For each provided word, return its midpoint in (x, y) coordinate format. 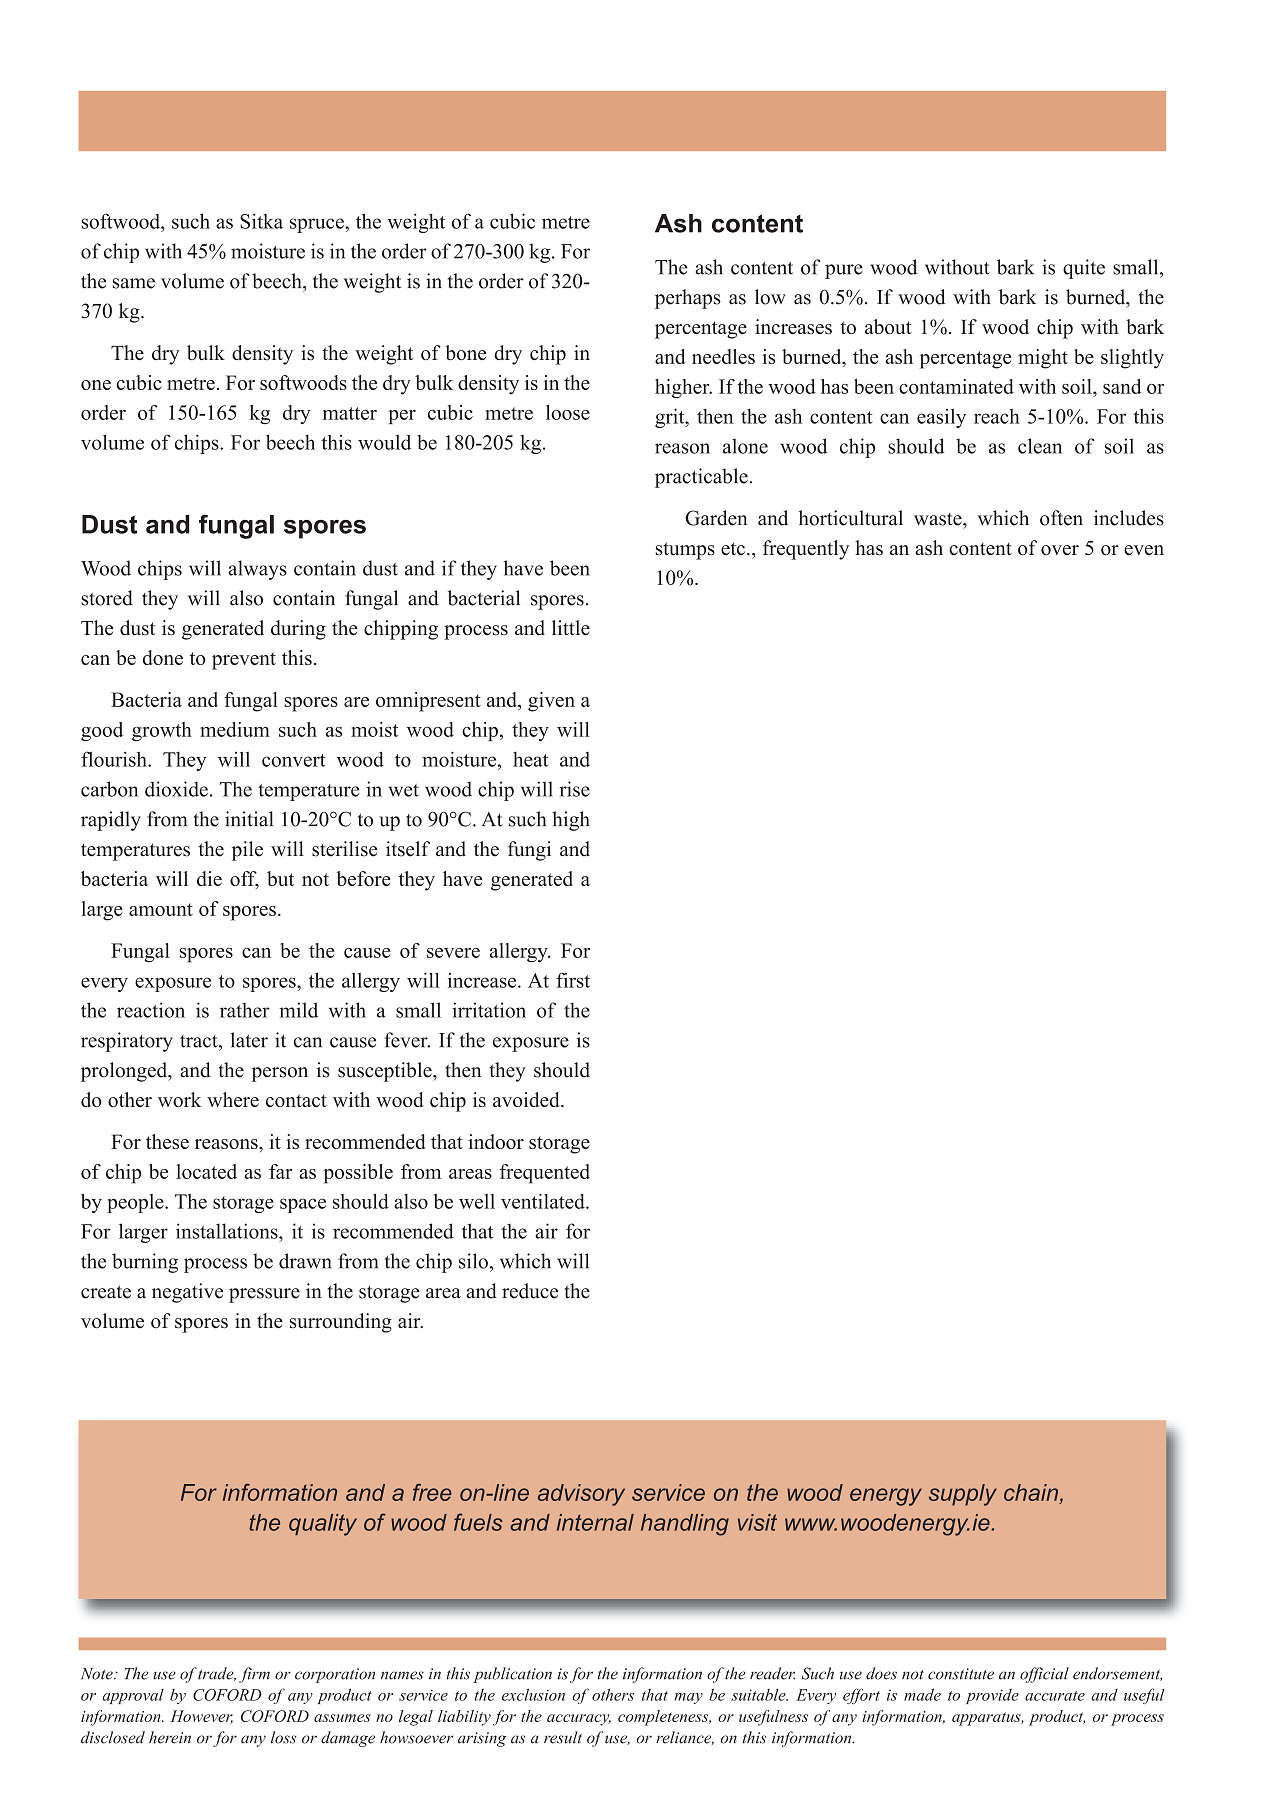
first (573, 980)
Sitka (261, 221)
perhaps (688, 299)
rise (574, 789)
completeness (664, 1718)
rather (245, 1010)
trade (217, 1674)
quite (1084, 269)
